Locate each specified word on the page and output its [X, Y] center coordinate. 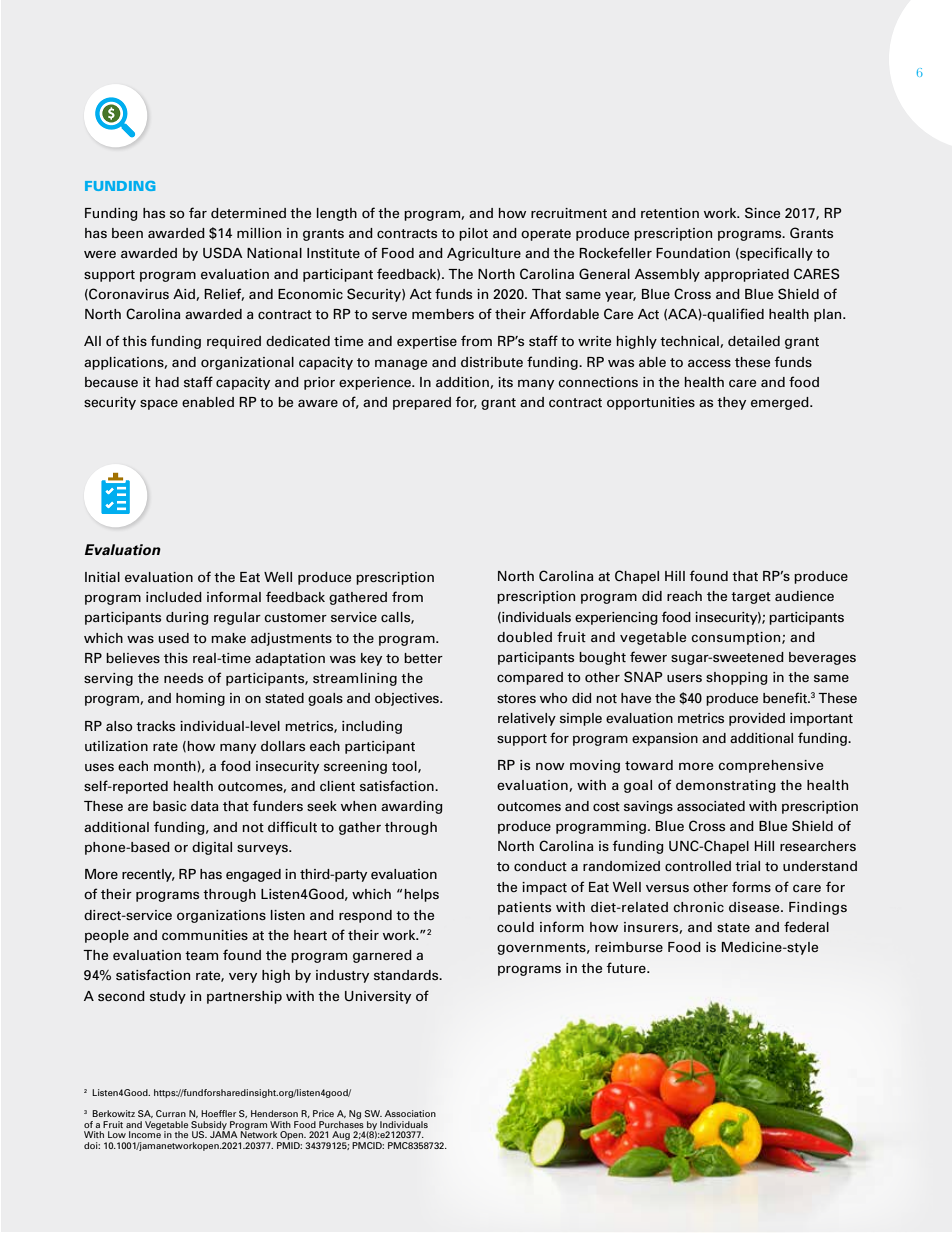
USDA [223, 253]
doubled [524, 637]
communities [205, 935]
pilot [473, 234]
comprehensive [771, 766]
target [751, 598]
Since [762, 212]
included [174, 597]
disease [755, 907]
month [176, 766]
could [515, 927]
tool [405, 767]
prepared [422, 403]
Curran [171, 1113]
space [159, 404]
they [731, 403]
